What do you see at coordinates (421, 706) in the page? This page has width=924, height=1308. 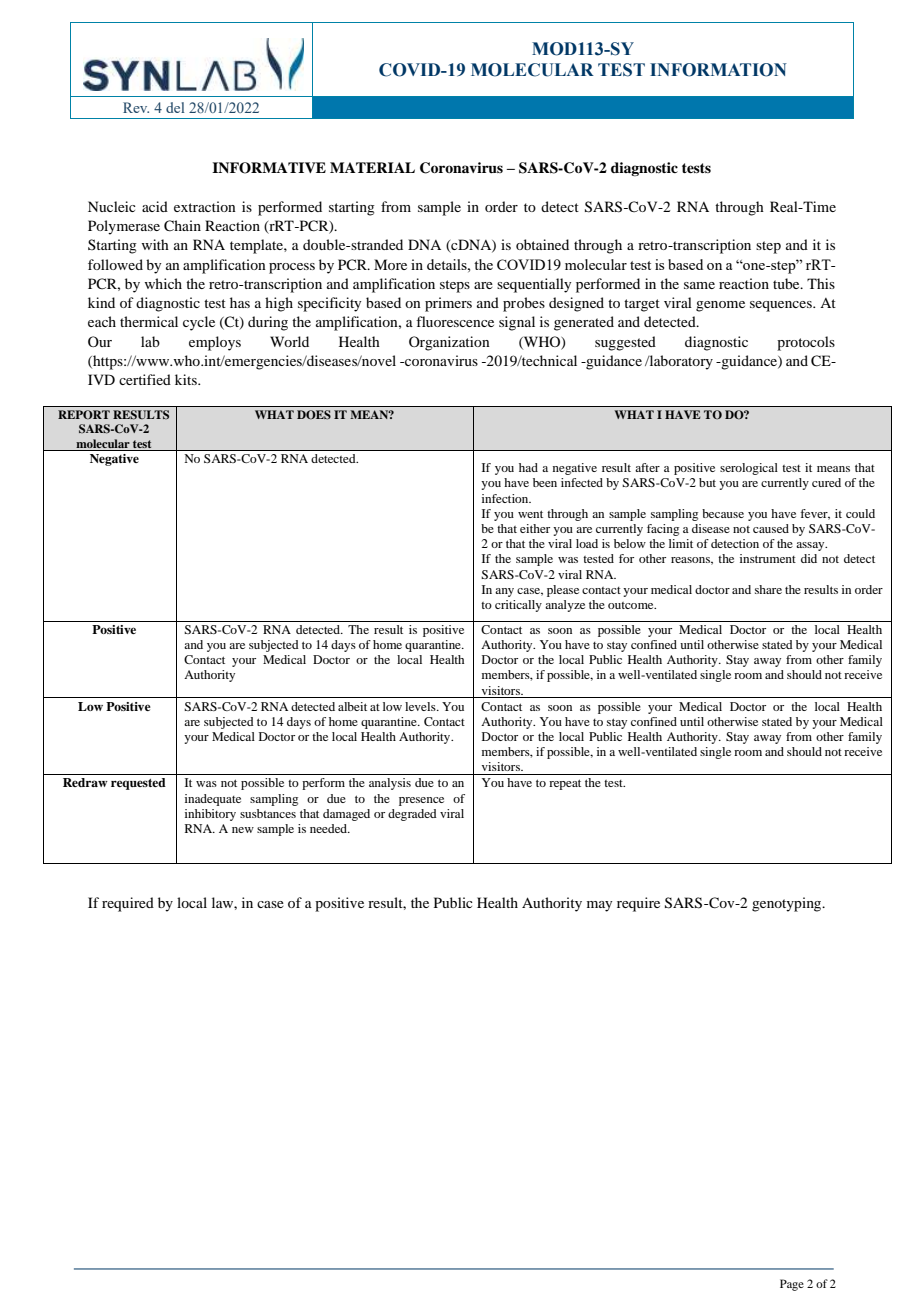 I see `levels` at bounding box center [421, 706].
